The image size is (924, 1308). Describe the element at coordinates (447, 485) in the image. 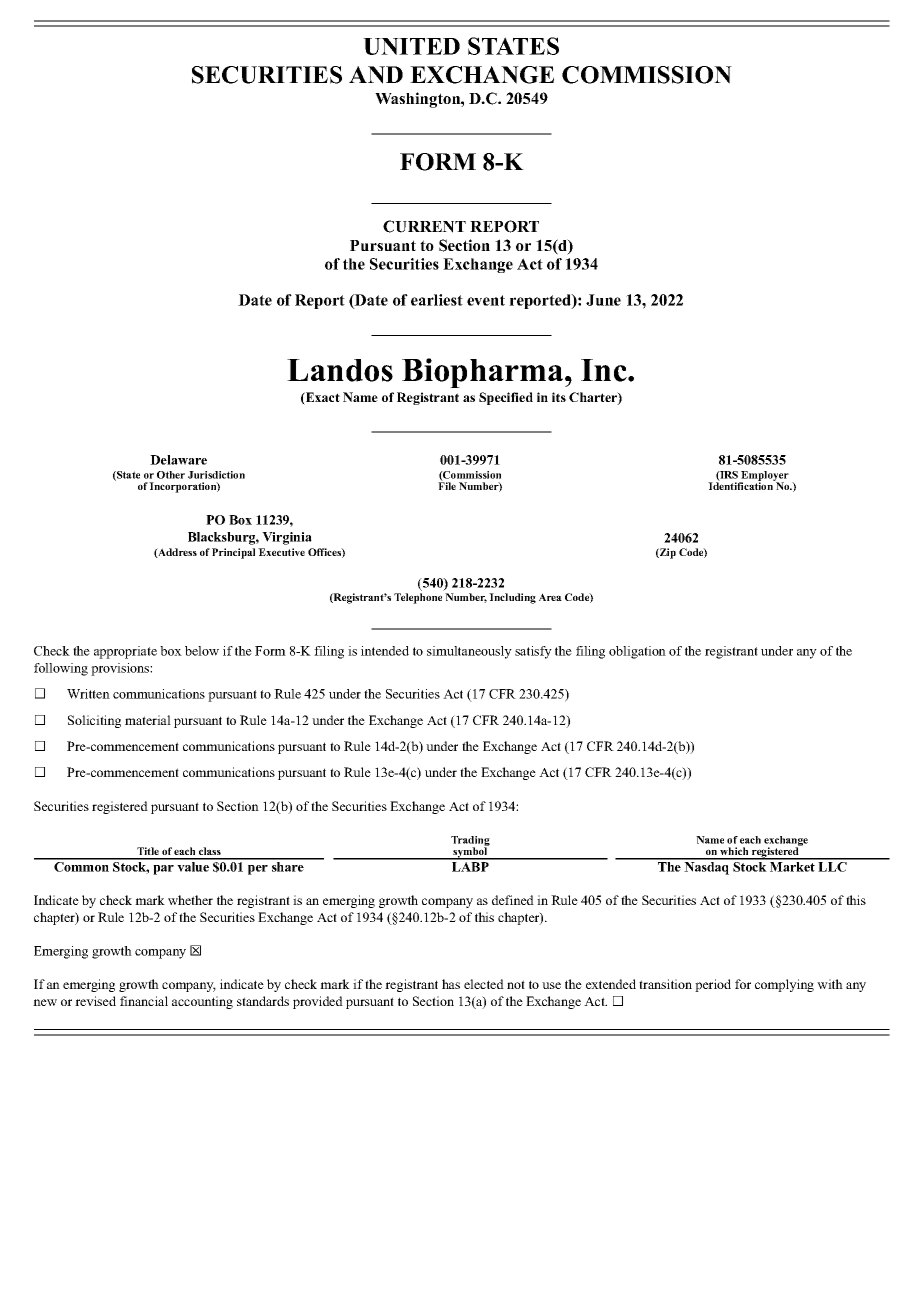

I see `File` at that location.
